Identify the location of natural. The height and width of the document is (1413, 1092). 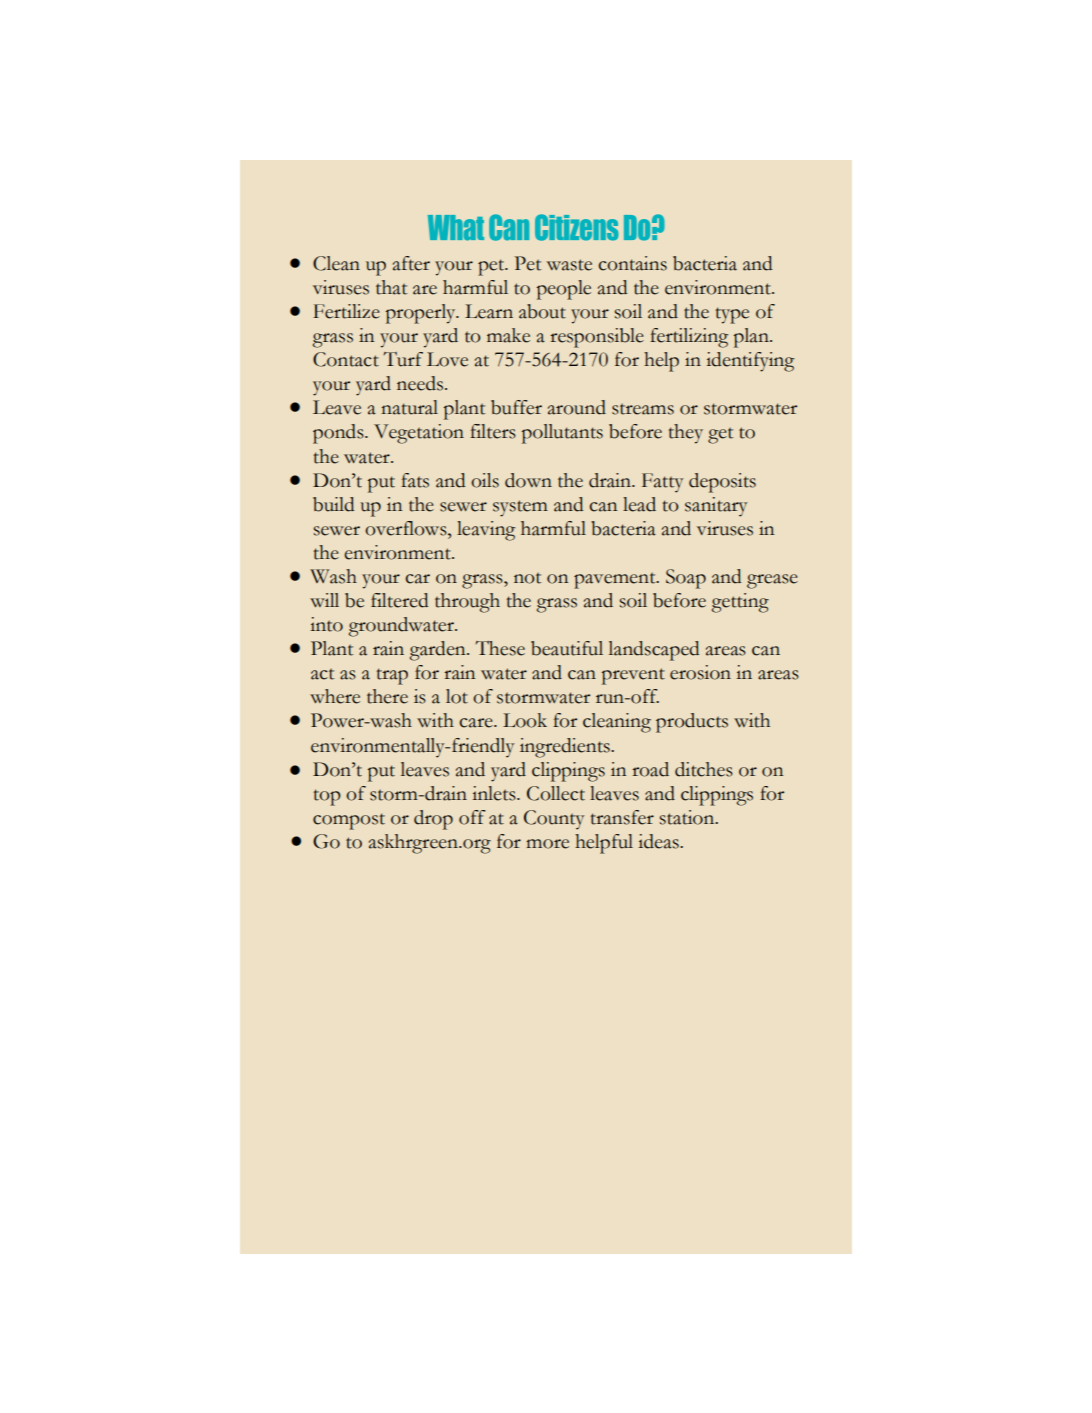
(409, 407).
